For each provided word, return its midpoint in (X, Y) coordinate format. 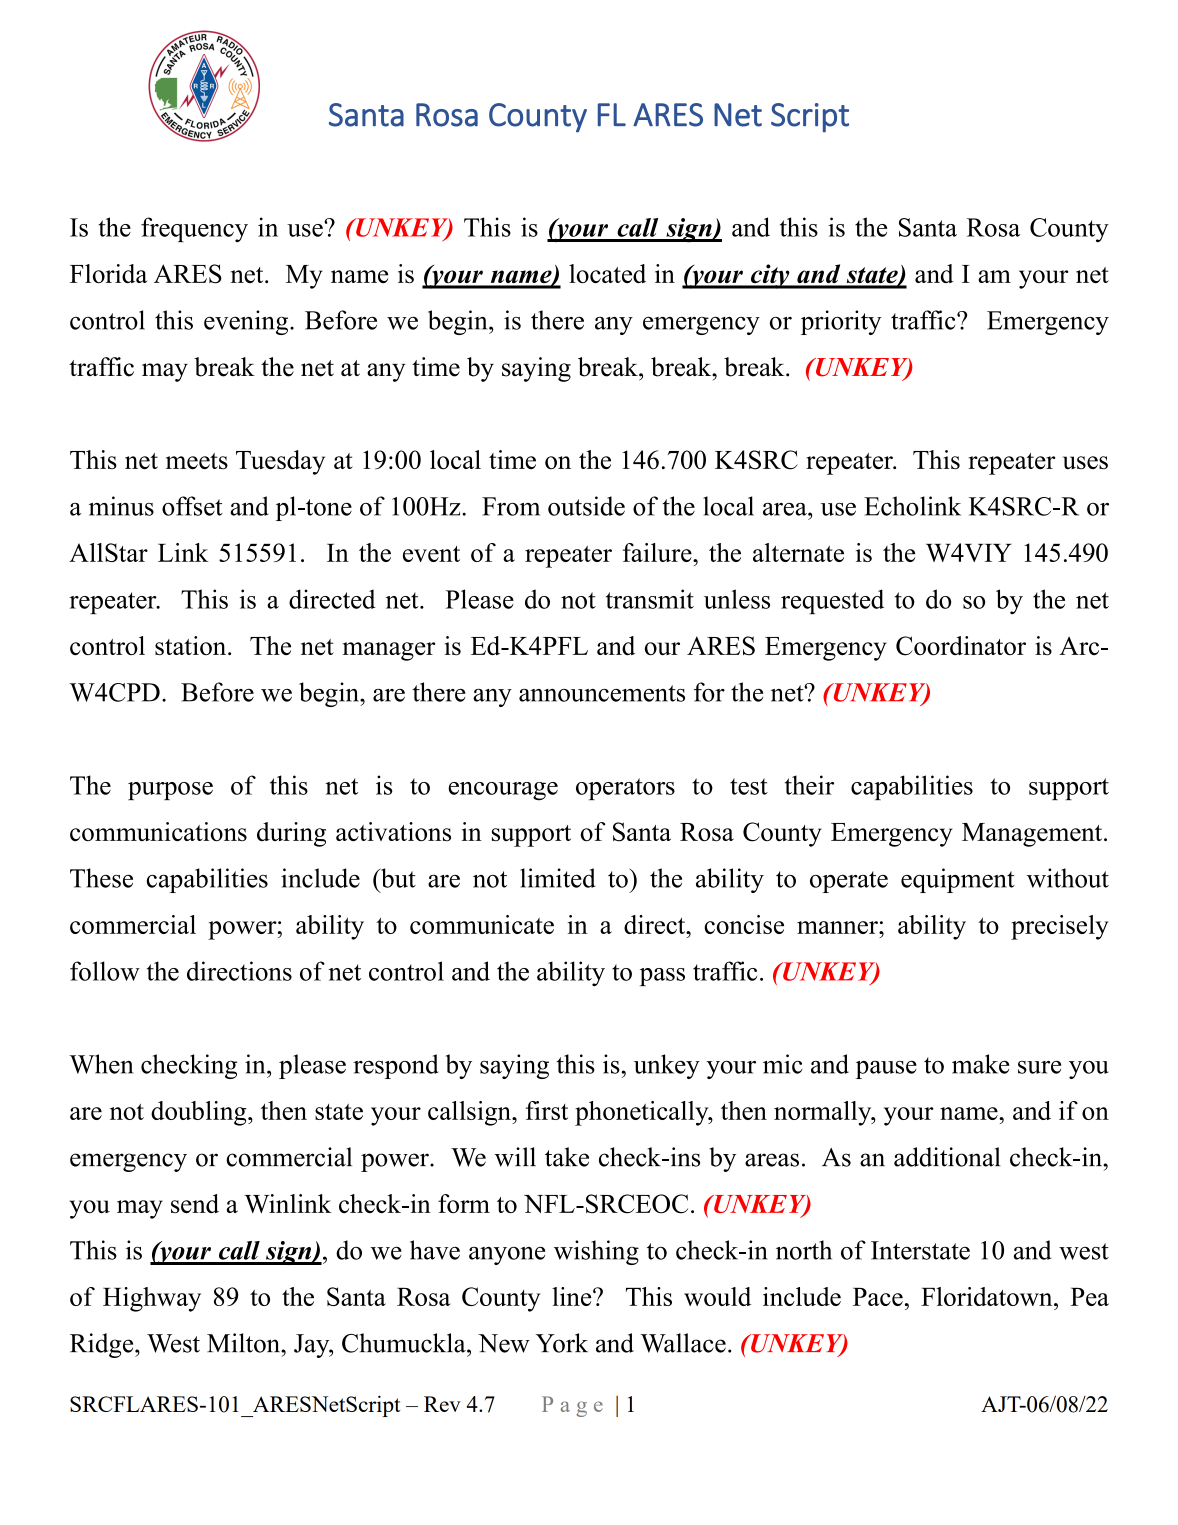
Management (1033, 835)
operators (625, 789)
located (607, 273)
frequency (194, 229)
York (562, 1343)
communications (158, 831)
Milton (244, 1343)
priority (841, 322)
